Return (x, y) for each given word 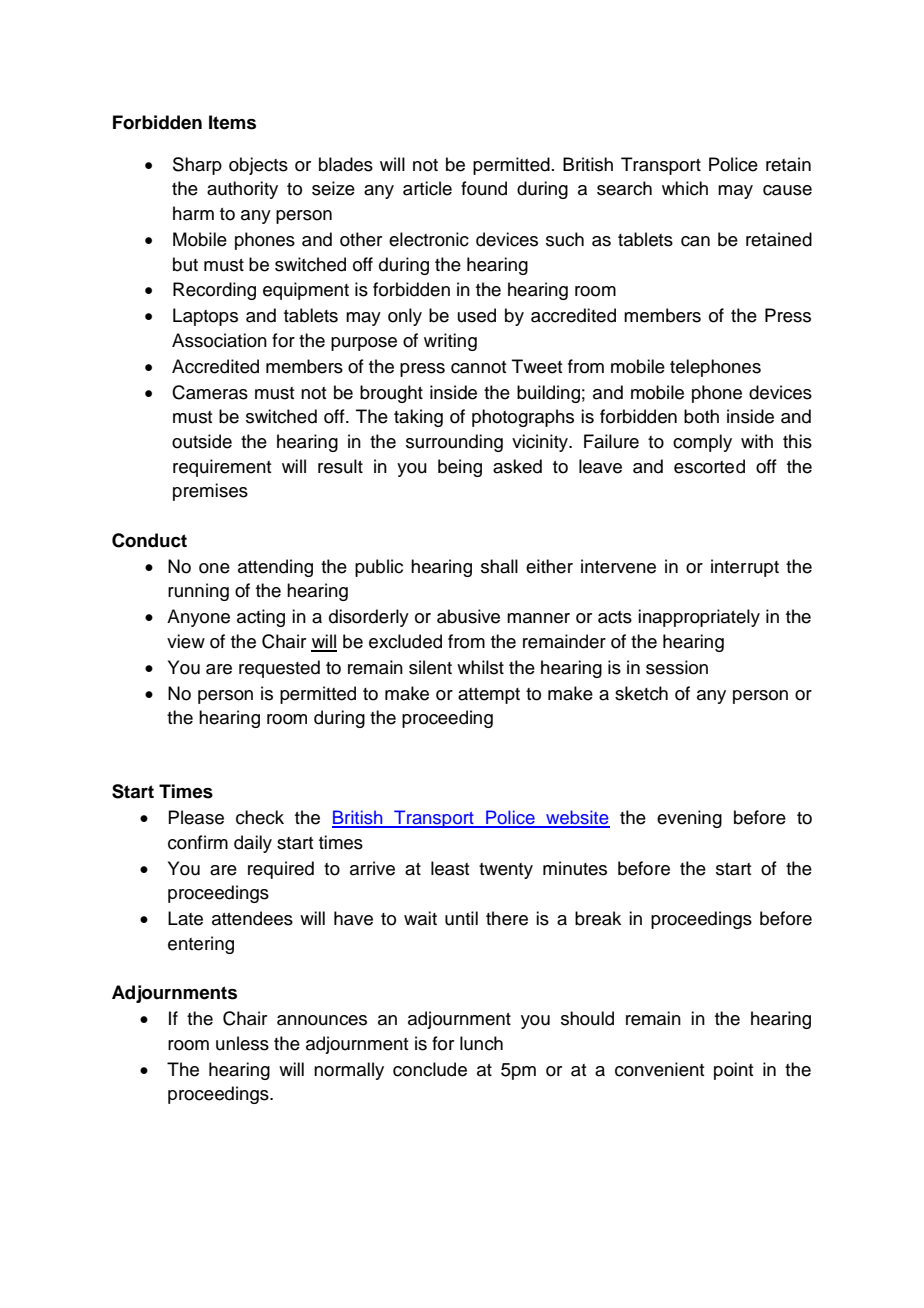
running (198, 592)
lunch (481, 1043)
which (685, 188)
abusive (468, 616)
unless (242, 1043)
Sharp (197, 166)
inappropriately (699, 618)
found (484, 188)
